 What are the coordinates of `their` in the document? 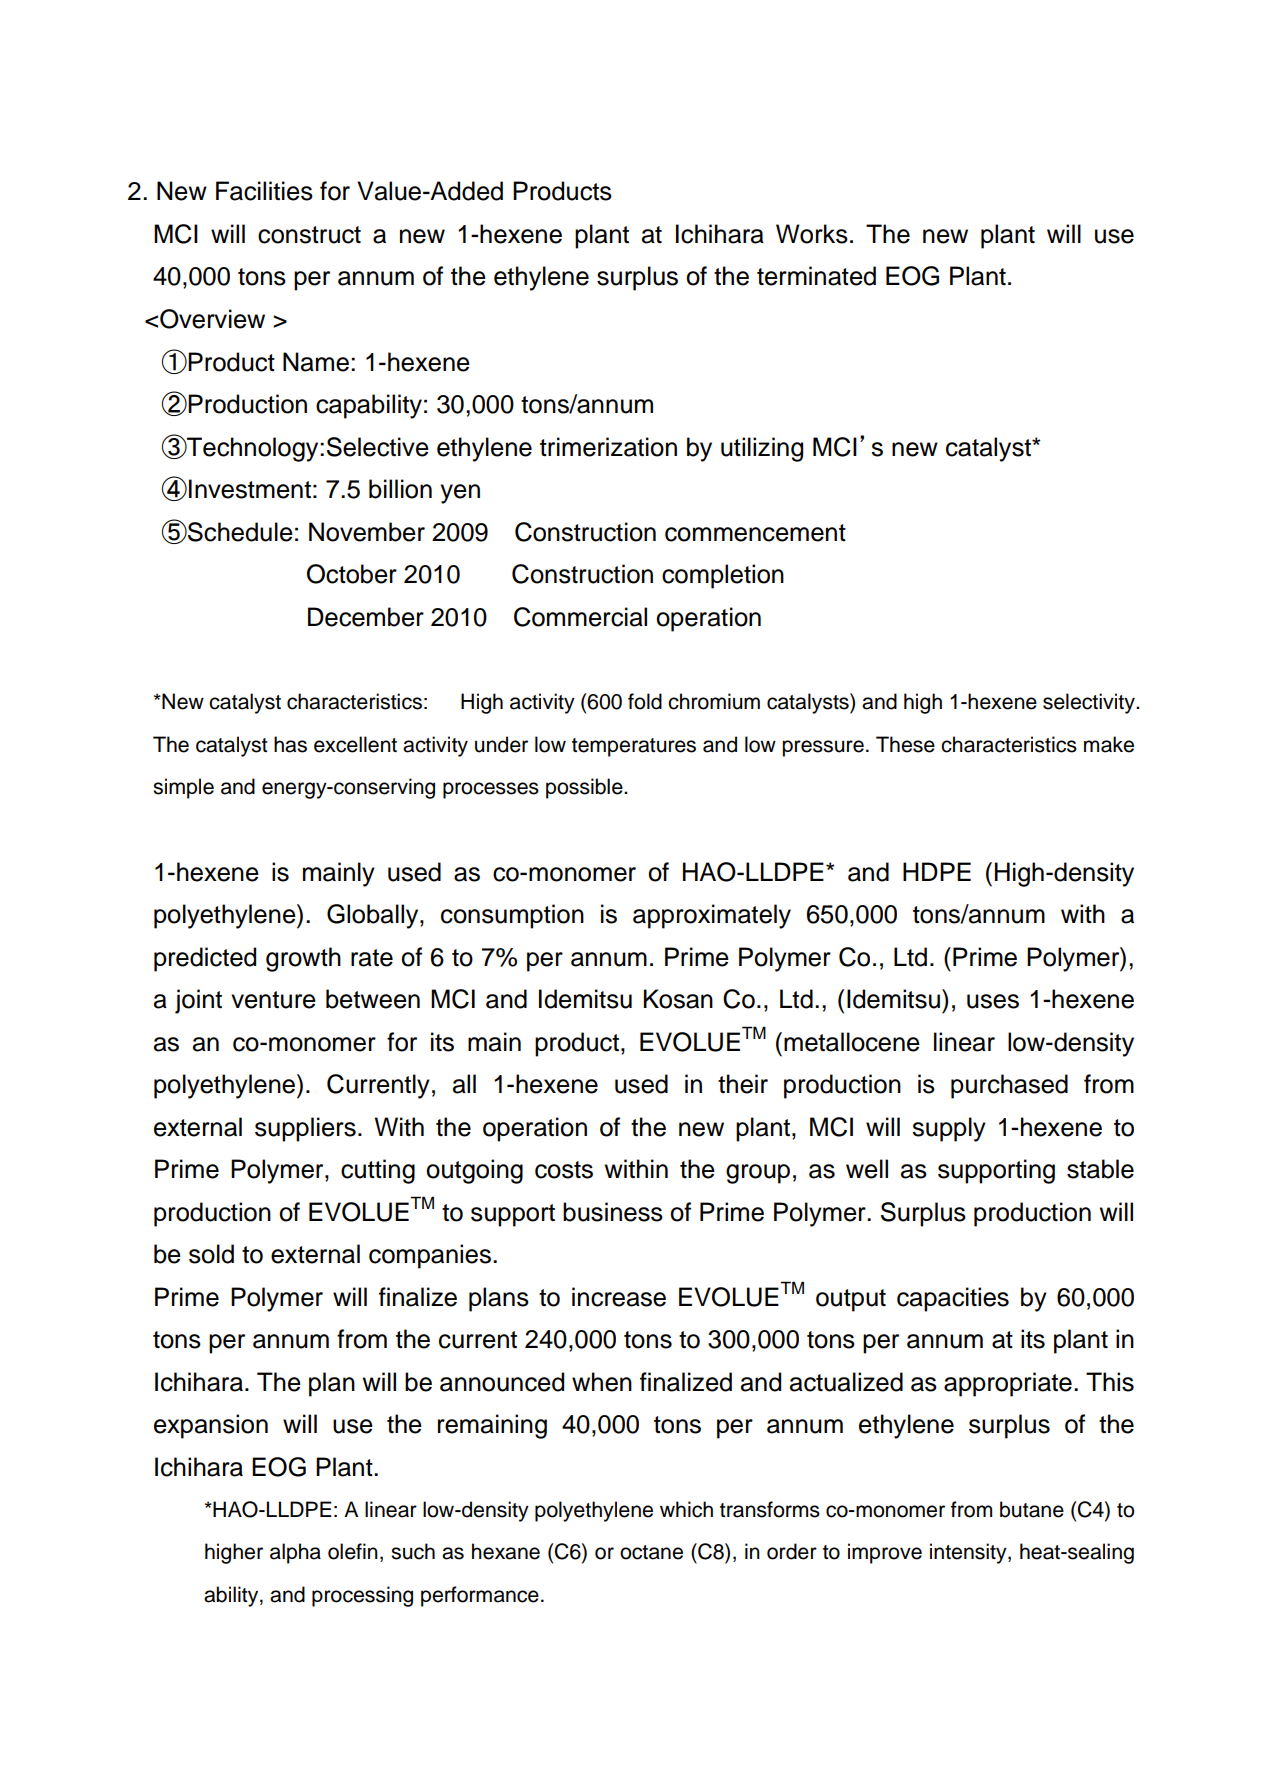 It's located at (743, 1084).
